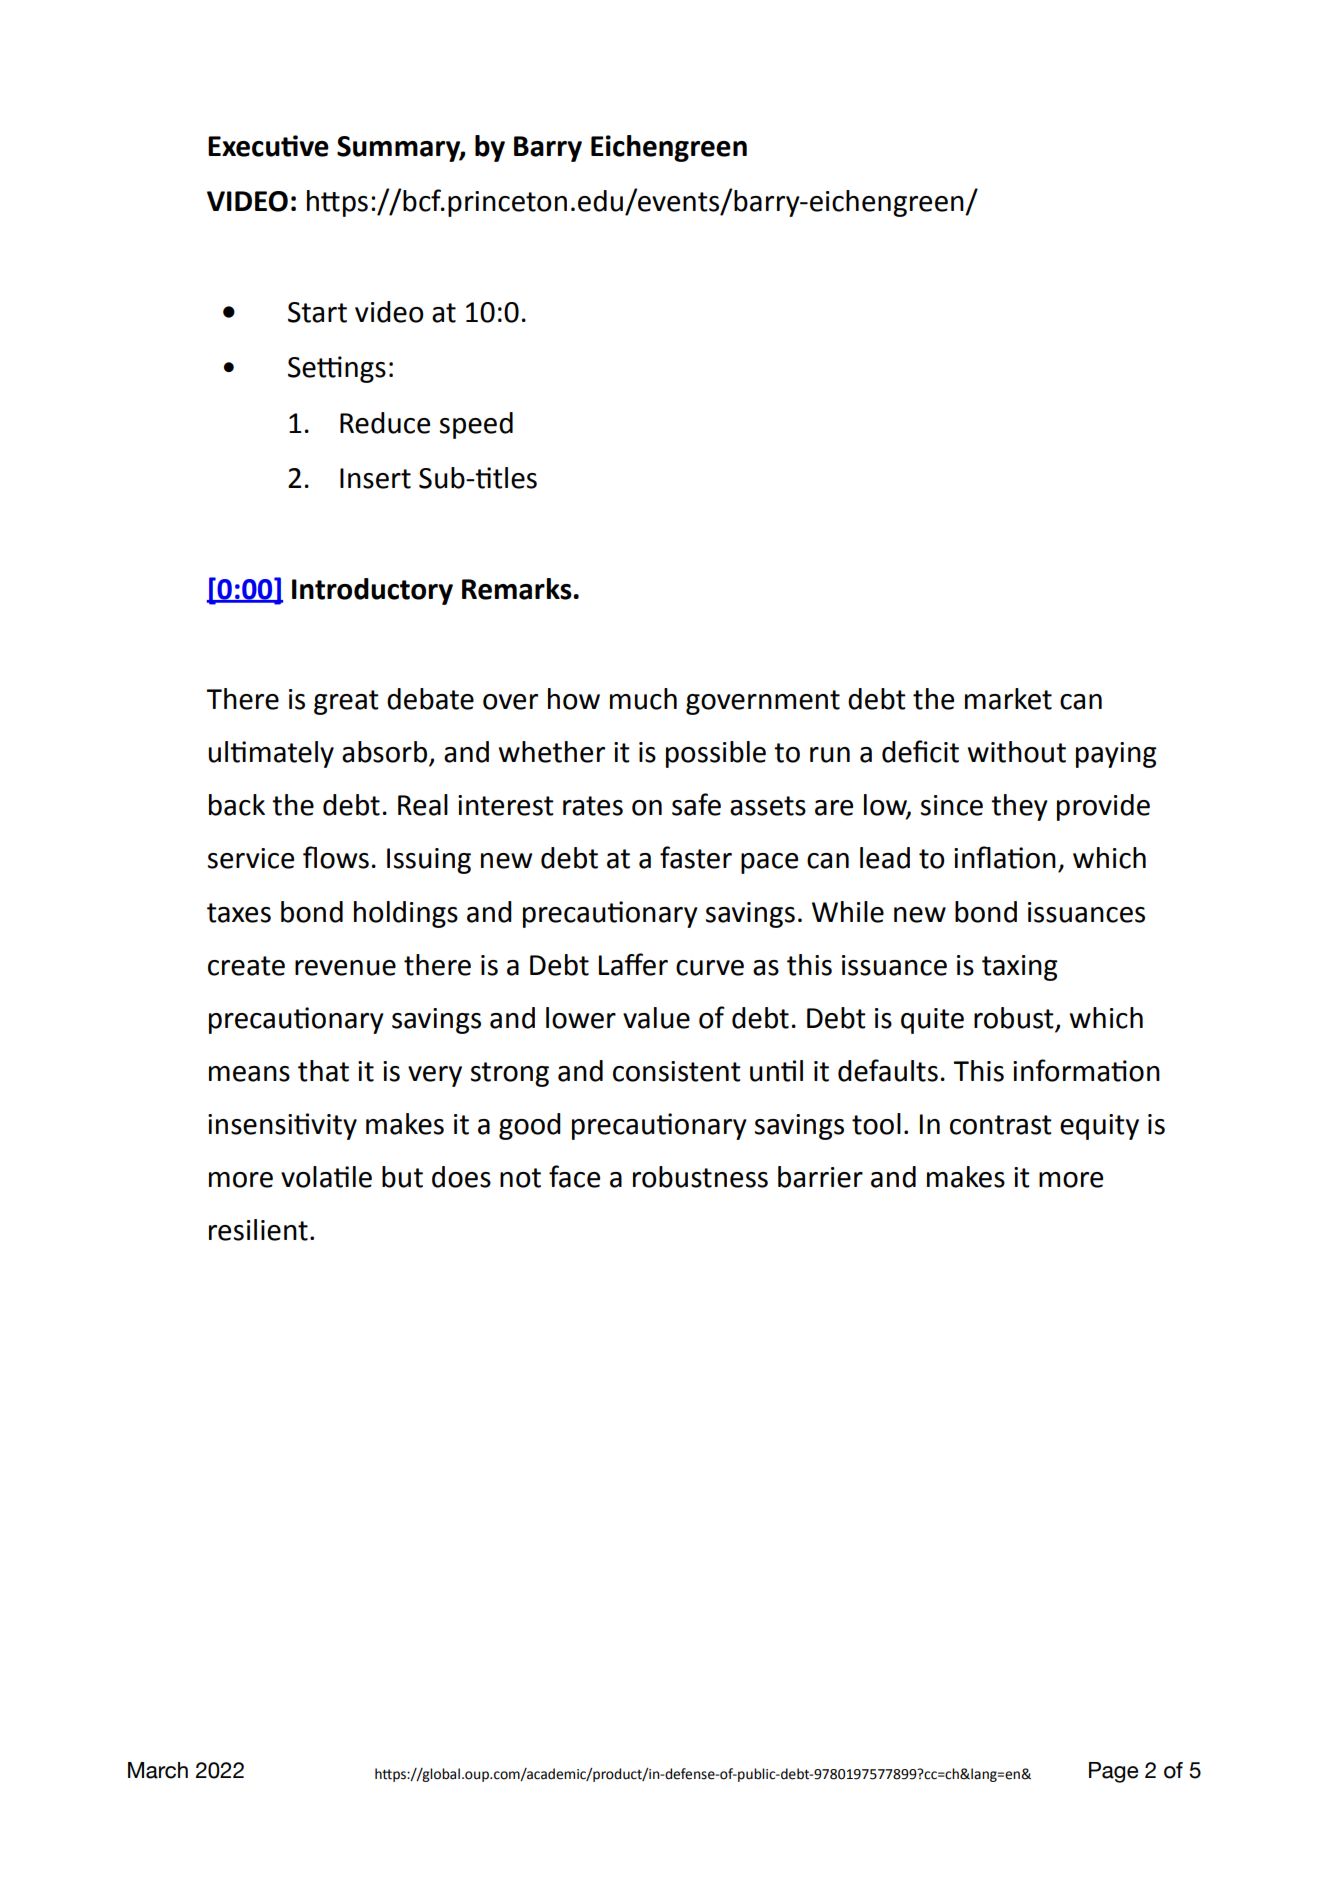  Describe the element at coordinates (656, 1018) in the screenshot. I see `value` at that location.
